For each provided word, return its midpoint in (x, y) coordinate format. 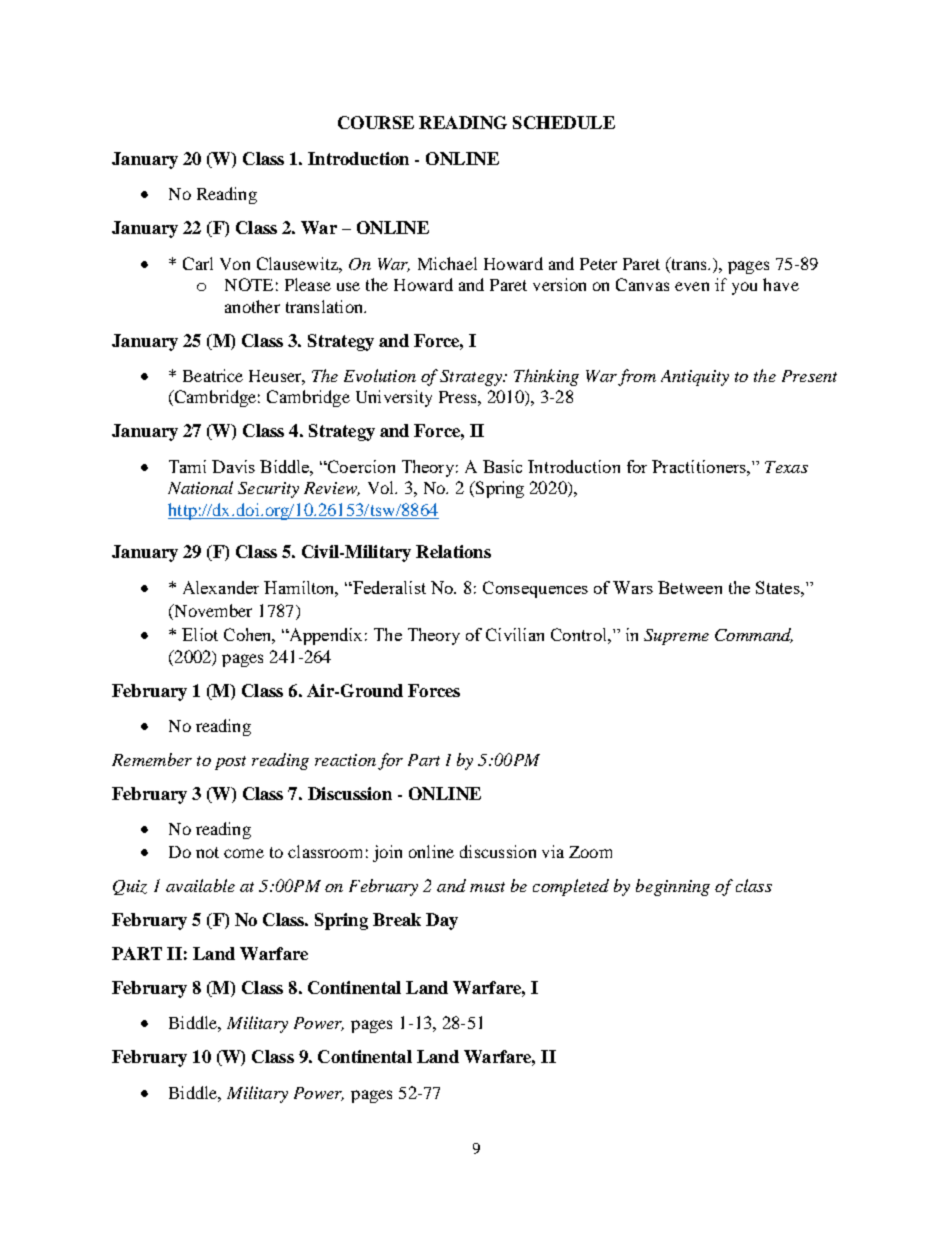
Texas (786, 467)
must (487, 887)
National (200, 487)
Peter (598, 264)
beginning (673, 887)
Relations (453, 551)
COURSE (376, 122)
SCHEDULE (564, 122)
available (200, 885)
